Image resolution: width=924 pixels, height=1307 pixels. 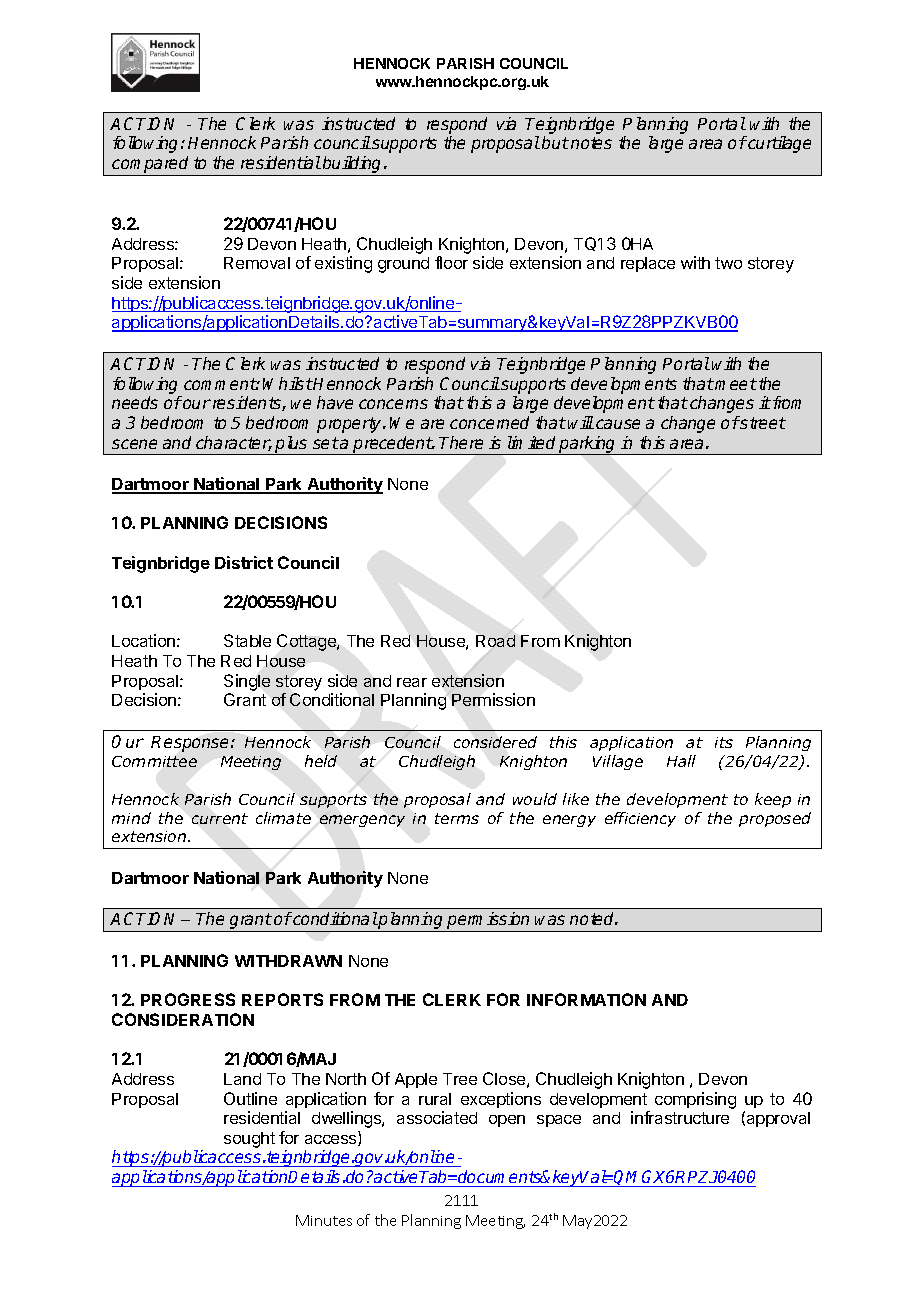 I want to click on cause, so click(x=618, y=424).
